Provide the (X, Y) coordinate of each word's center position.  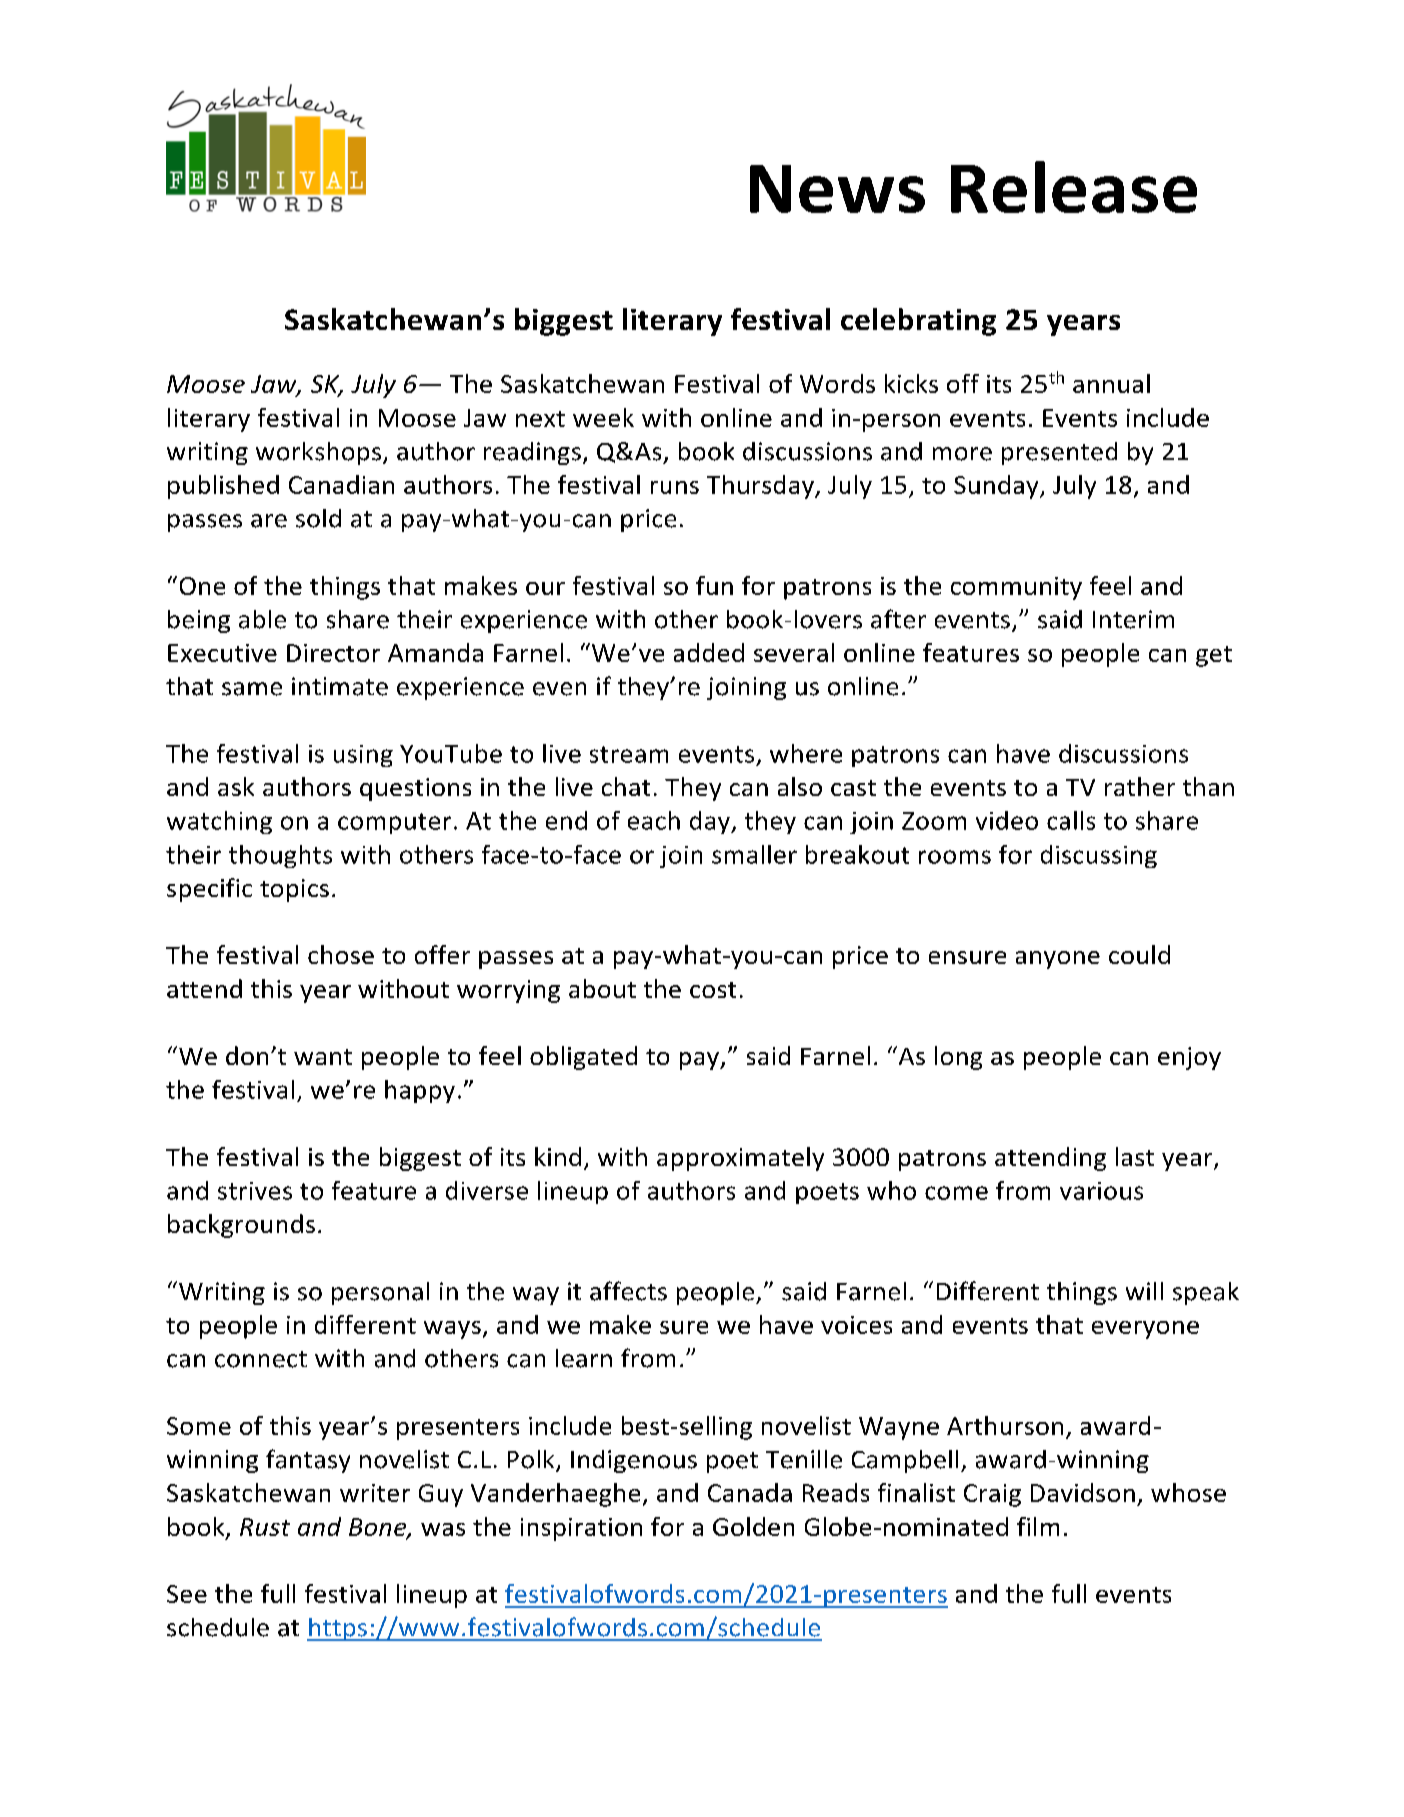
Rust (265, 1527)
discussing (1099, 856)
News (837, 189)
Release (1074, 187)
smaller (754, 854)
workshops (318, 453)
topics (294, 890)
